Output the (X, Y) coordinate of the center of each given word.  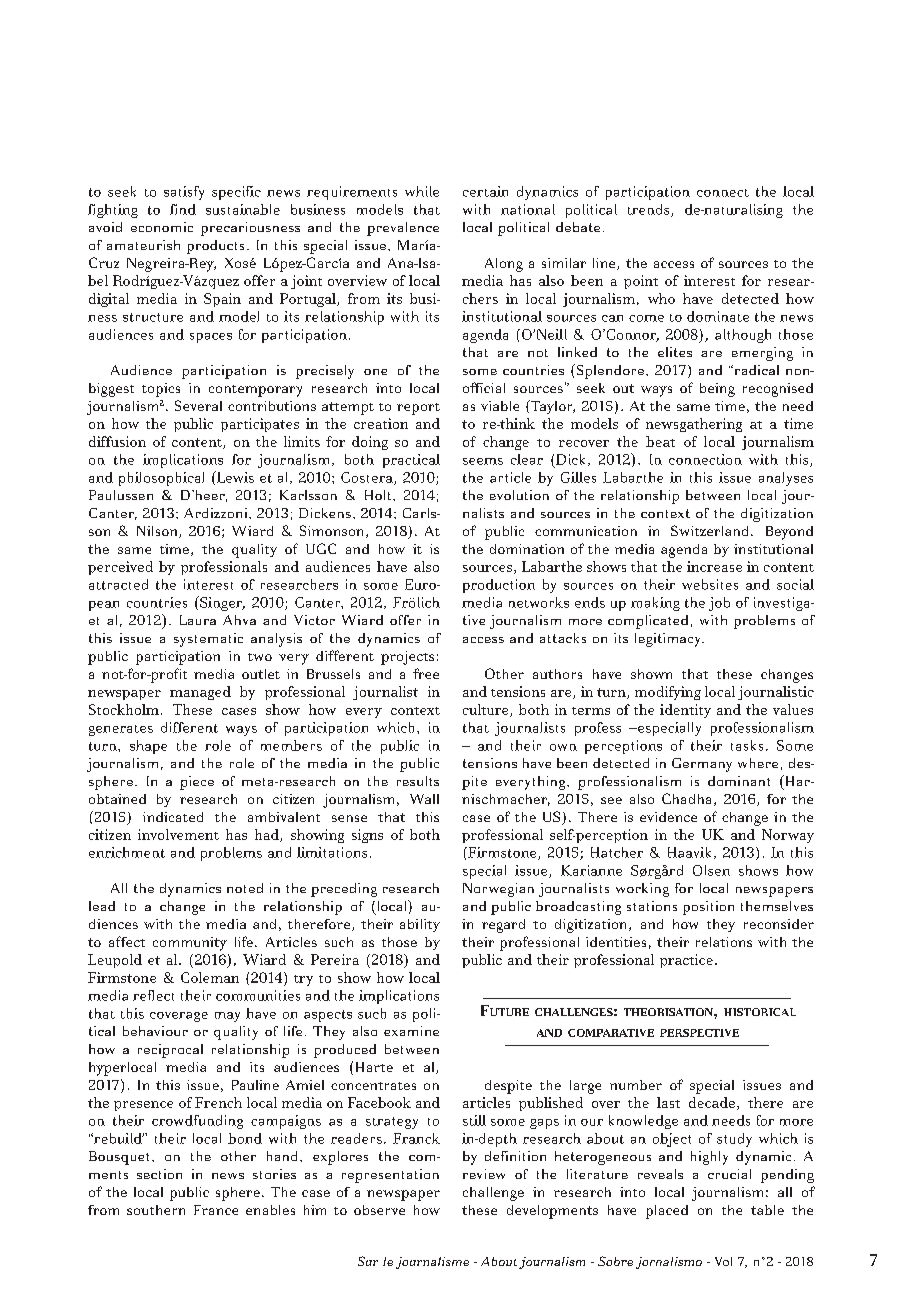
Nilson (158, 532)
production (499, 586)
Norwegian (498, 890)
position (708, 908)
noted (245, 888)
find (183, 209)
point (641, 282)
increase (714, 566)
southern (156, 1210)
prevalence (403, 229)
